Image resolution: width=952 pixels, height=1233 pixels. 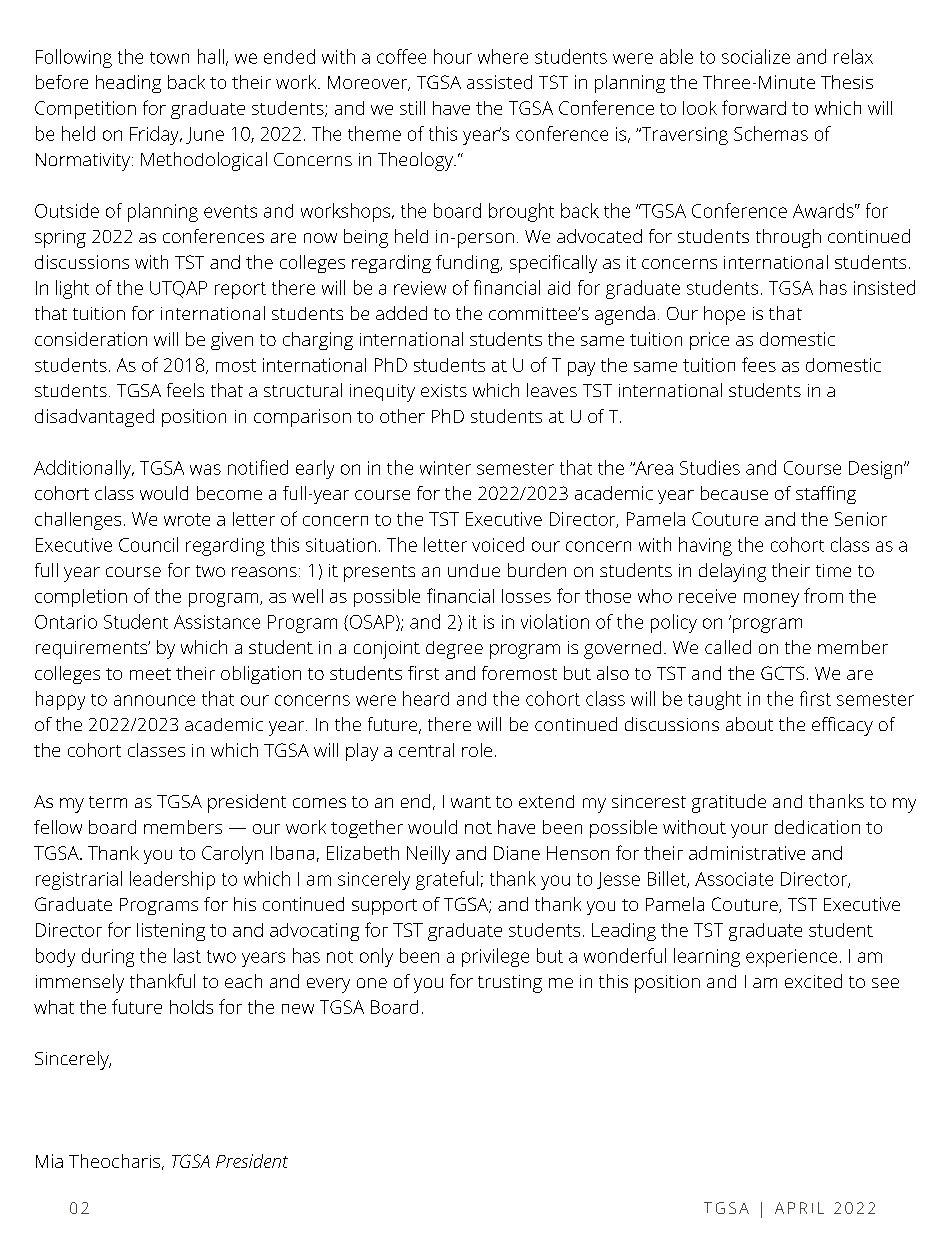 I want to click on feels, so click(x=185, y=390).
